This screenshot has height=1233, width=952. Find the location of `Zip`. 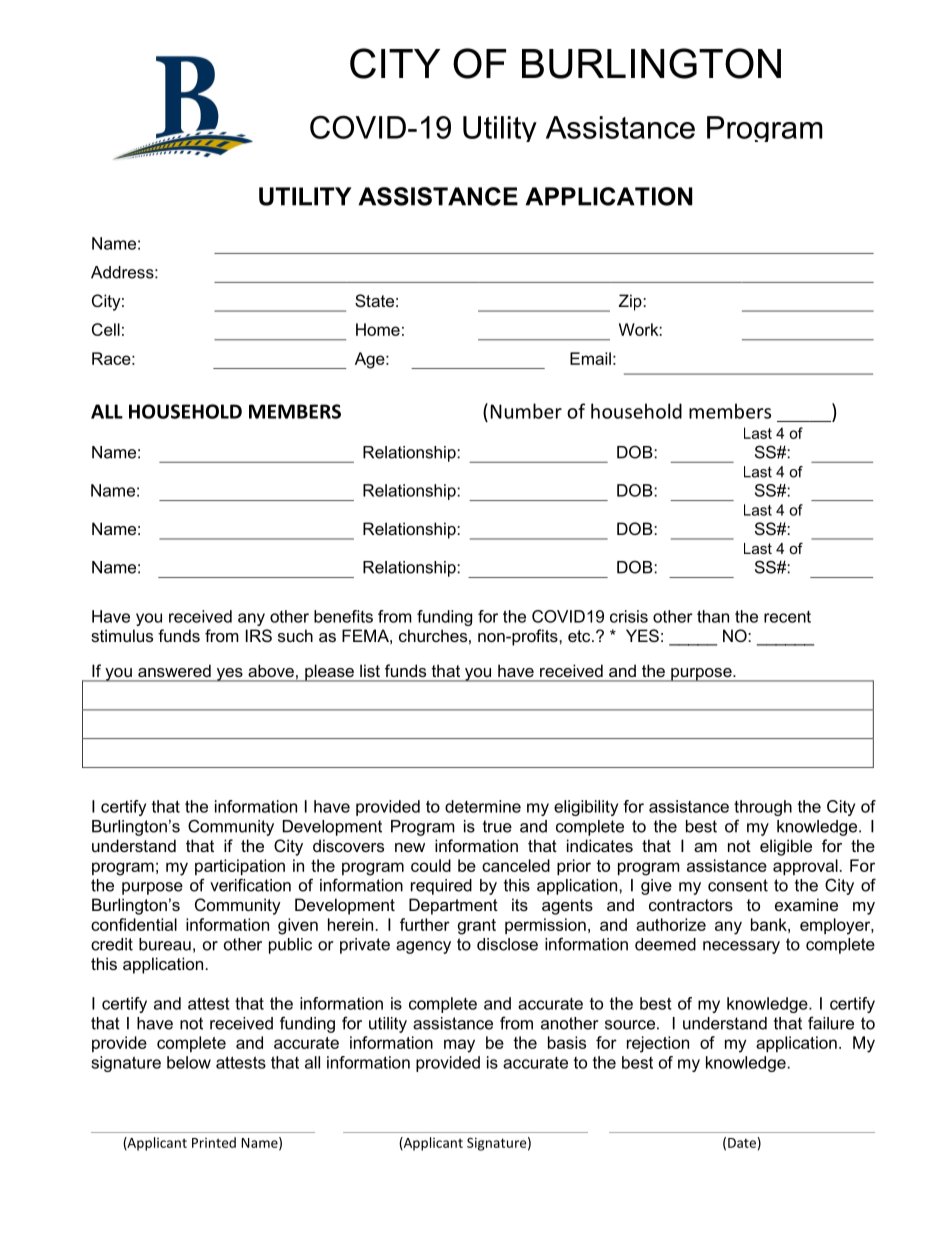

Zip is located at coordinates (631, 302).
